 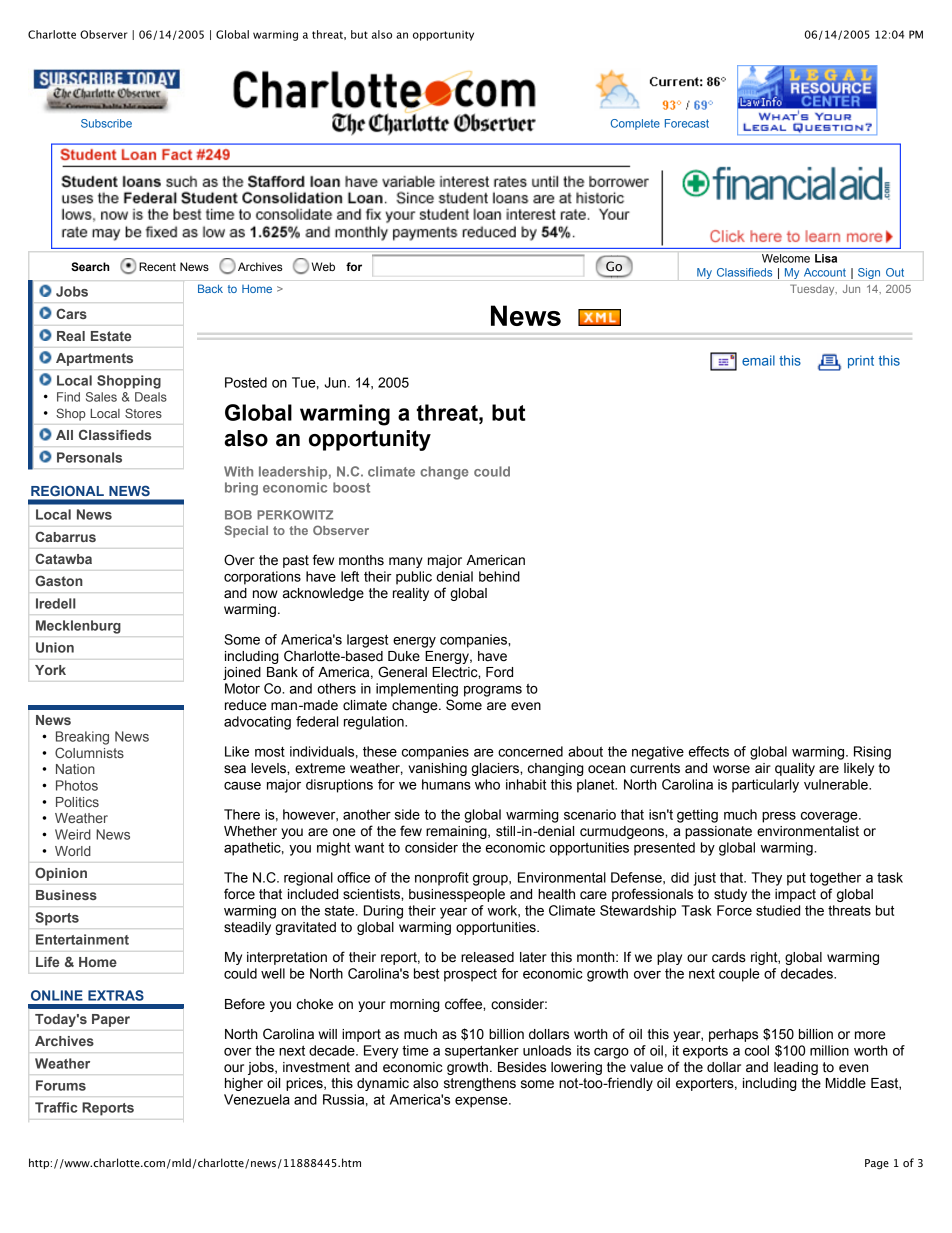 What do you see at coordinates (151, 397) in the page?
I see `Deals` at bounding box center [151, 397].
